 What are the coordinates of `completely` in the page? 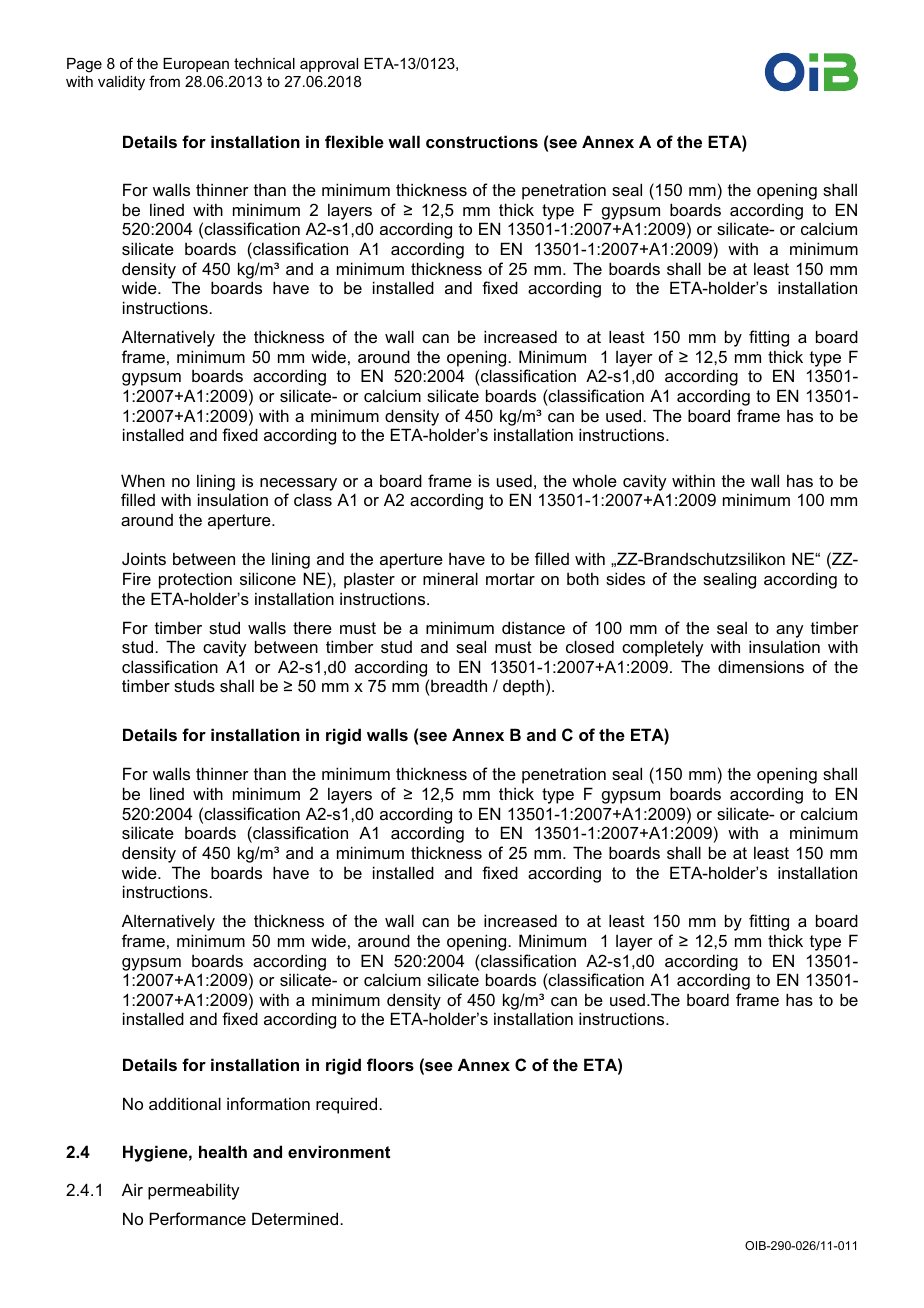 It's located at (662, 648).
